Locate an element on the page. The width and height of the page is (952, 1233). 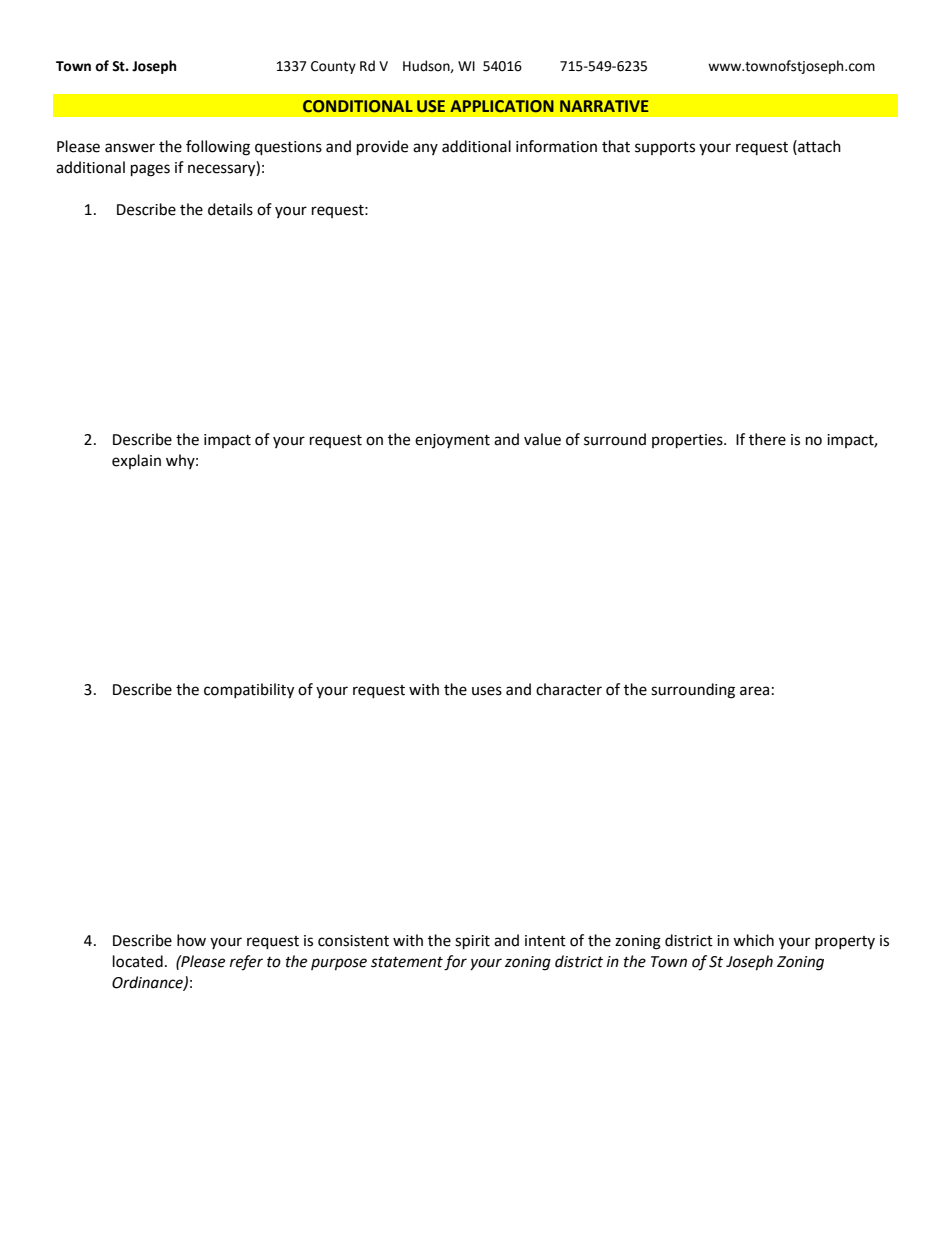
how is located at coordinates (191, 940).
